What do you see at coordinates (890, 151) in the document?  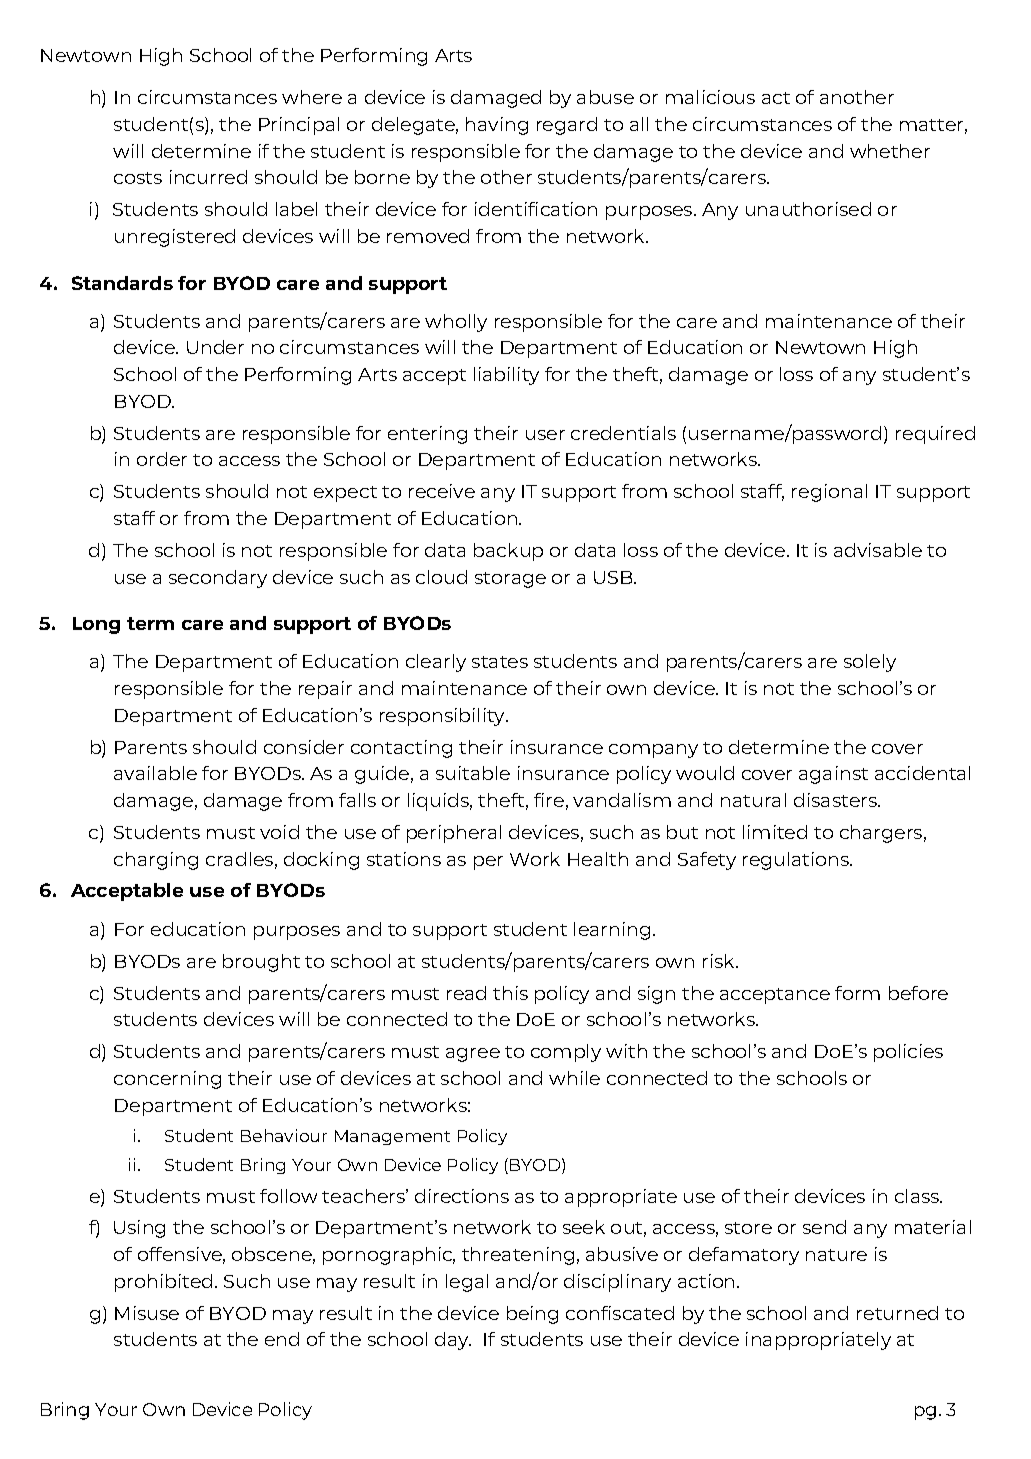 I see `whether` at bounding box center [890, 151].
